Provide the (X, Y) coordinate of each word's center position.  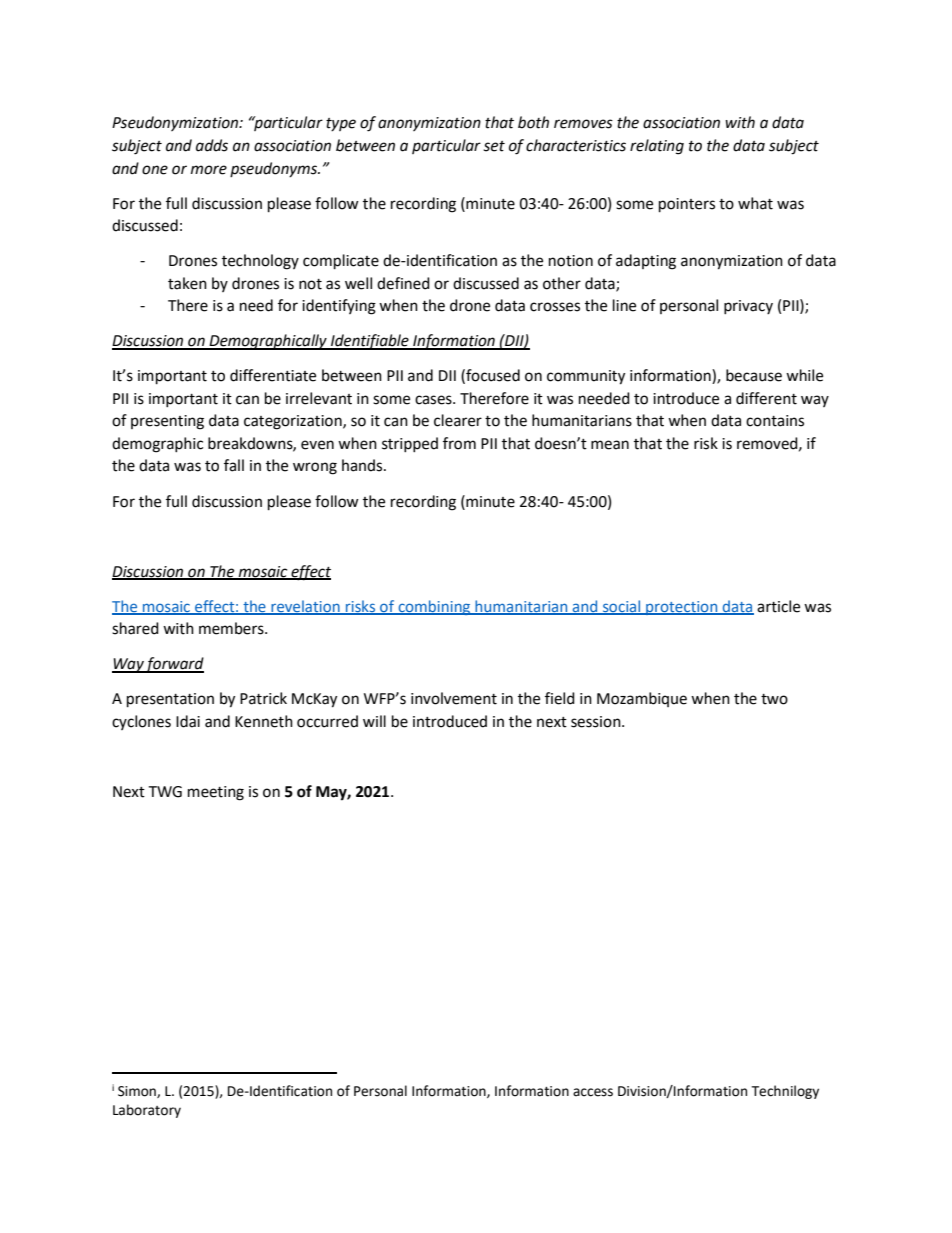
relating (657, 147)
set (494, 146)
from (459, 443)
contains (775, 421)
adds (212, 145)
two (774, 699)
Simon (138, 1092)
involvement (454, 698)
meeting (216, 793)
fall (234, 465)
